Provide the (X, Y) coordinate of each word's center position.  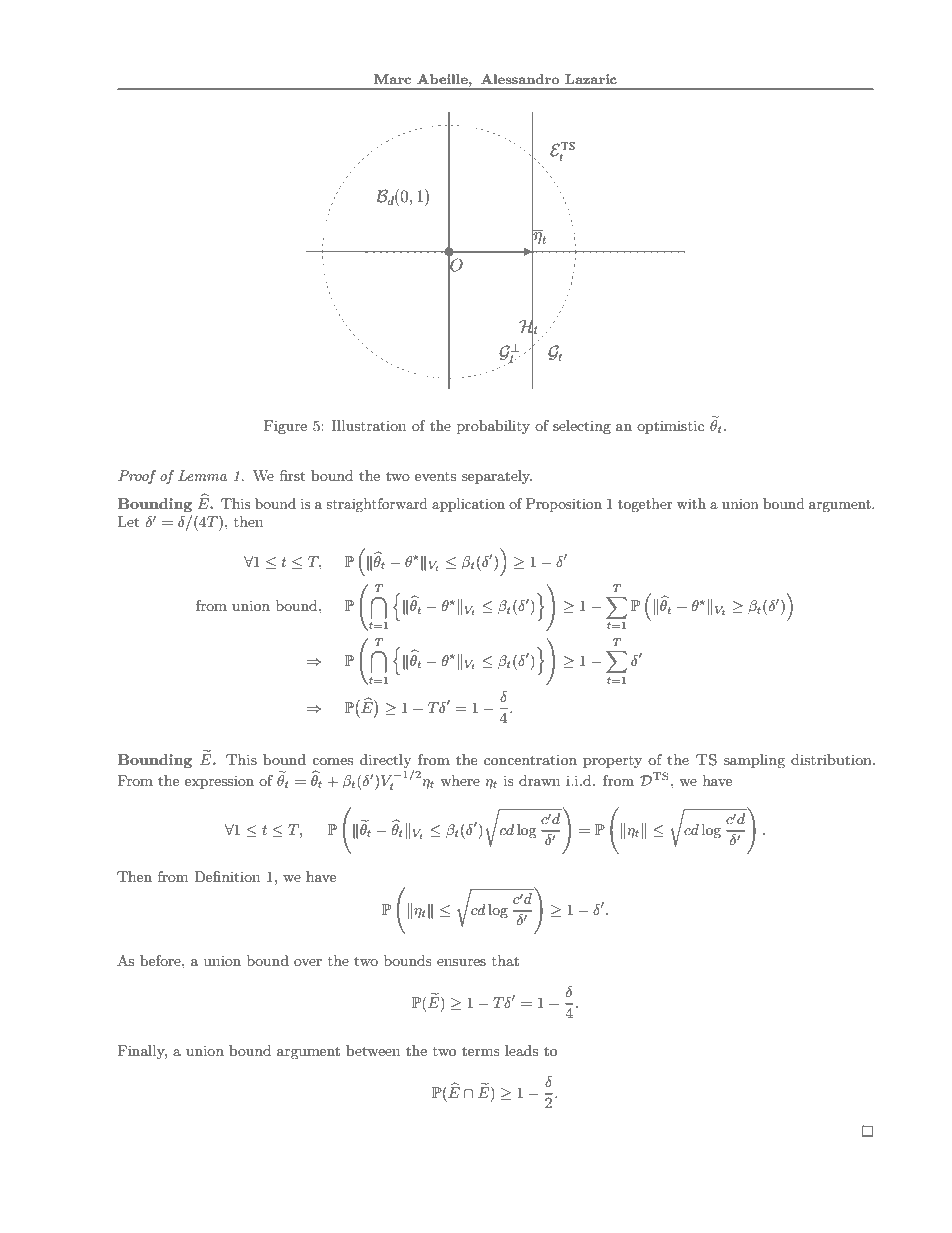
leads (521, 1050)
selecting (582, 427)
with (691, 503)
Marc (392, 79)
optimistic (670, 427)
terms (481, 1051)
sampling (754, 761)
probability (493, 427)
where (460, 780)
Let (128, 521)
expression (219, 782)
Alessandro (520, 79)
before (161, 960)
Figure (285, 427)
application (468, 505)
